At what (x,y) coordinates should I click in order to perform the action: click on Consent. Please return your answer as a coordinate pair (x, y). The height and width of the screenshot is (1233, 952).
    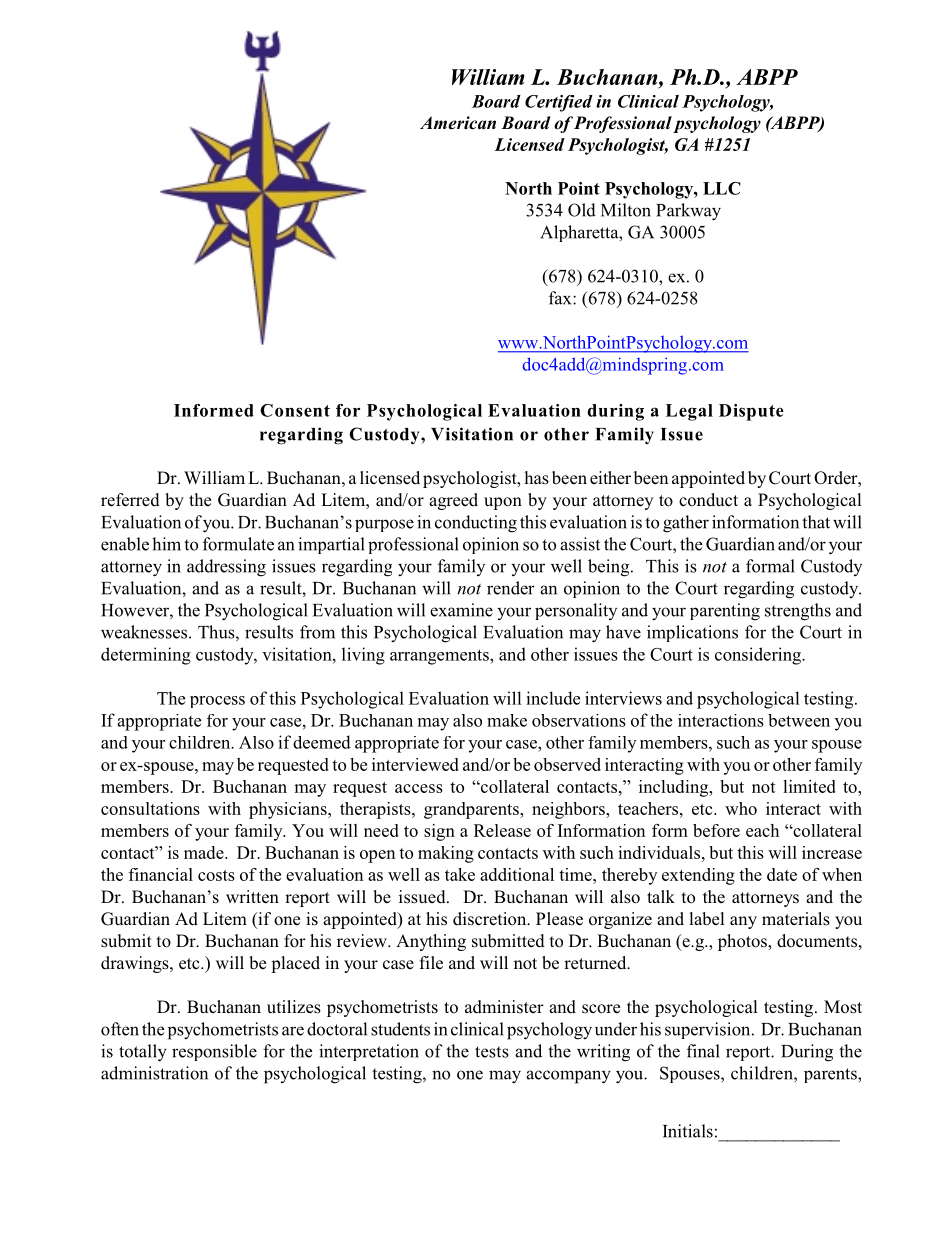
    Looking at the image, I should click on (295, 410).
